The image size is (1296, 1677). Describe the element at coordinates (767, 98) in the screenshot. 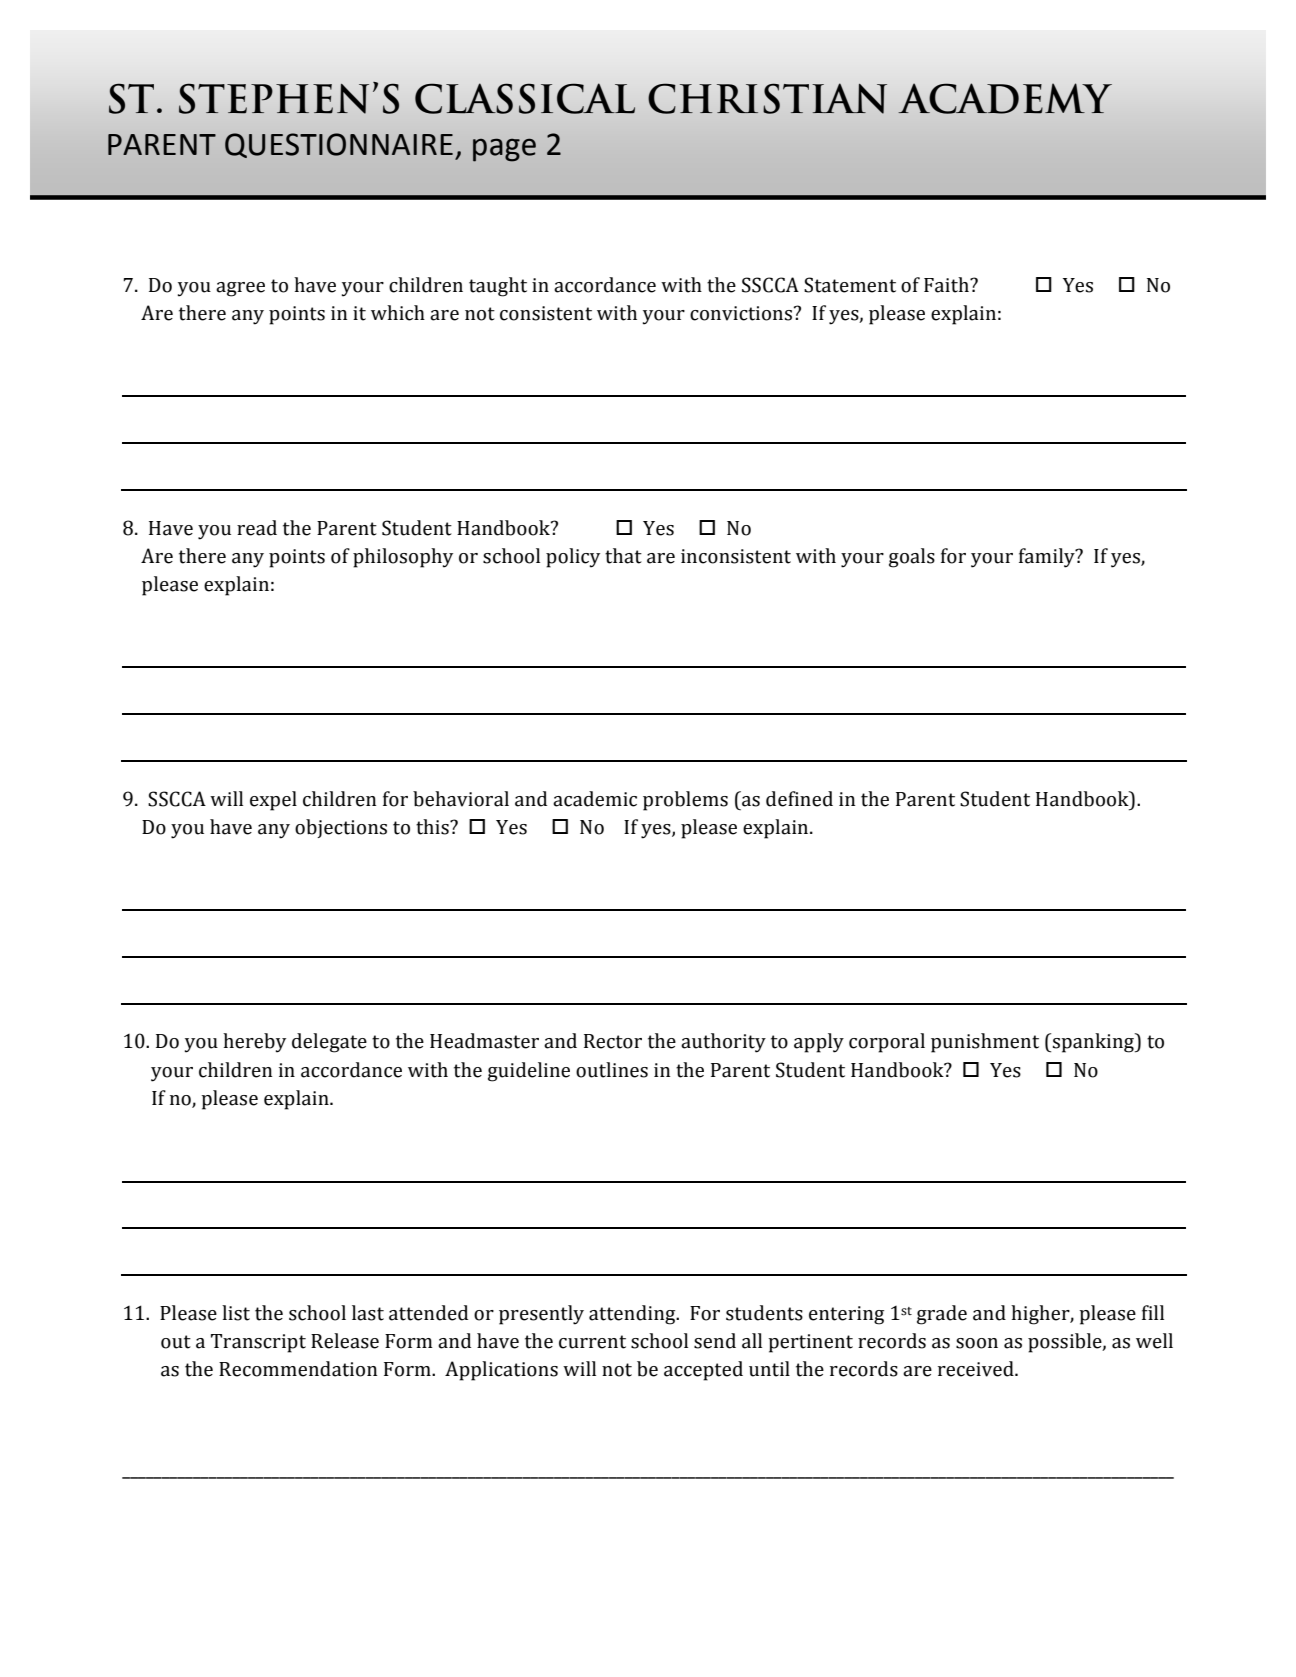

I see `CHRISTIAN` at that location.
